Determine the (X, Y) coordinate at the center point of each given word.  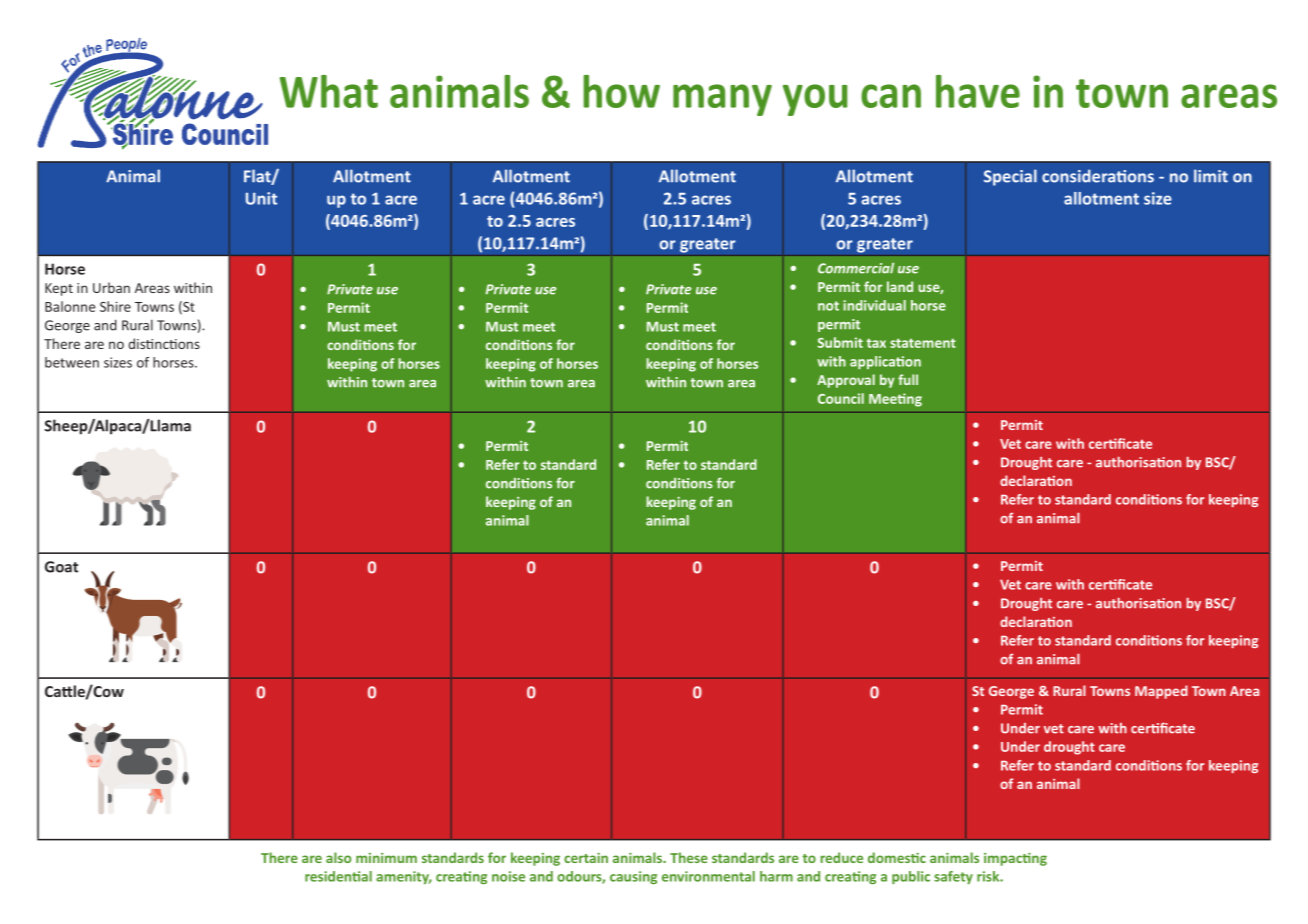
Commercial (856, 268)
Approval (846, 381)
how (621, 91)
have (978, 91)
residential (338, 876)
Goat (61, 567)
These (689, 857)
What (329, 91)
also (338, 857)
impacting (1015, 859)
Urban (111, 287)
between (72, 362)
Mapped (1161, 692)
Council (841, 398)
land (900, 286)
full (908, 379)
